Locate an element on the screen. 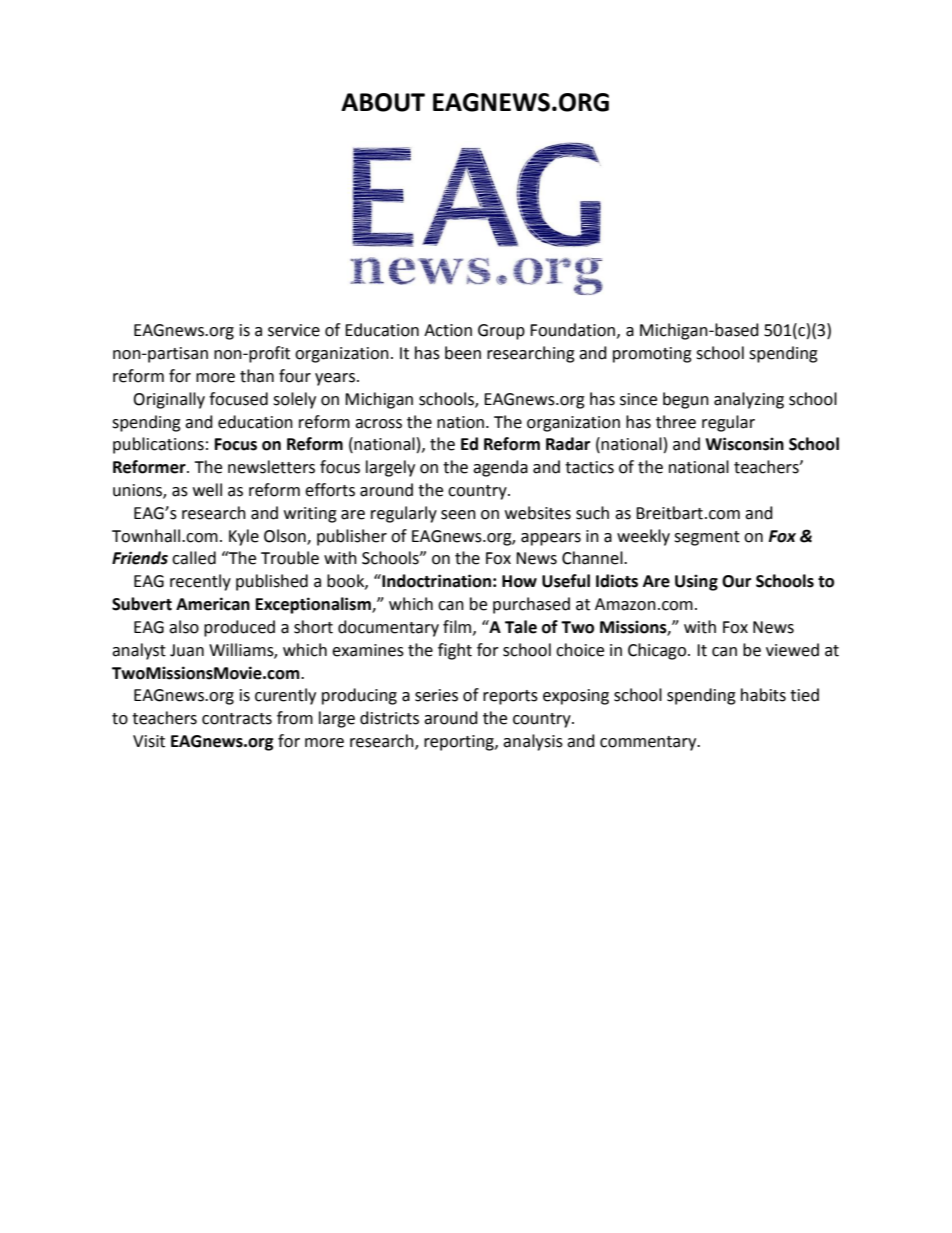  Originally is located at coordinates (169, 400).
